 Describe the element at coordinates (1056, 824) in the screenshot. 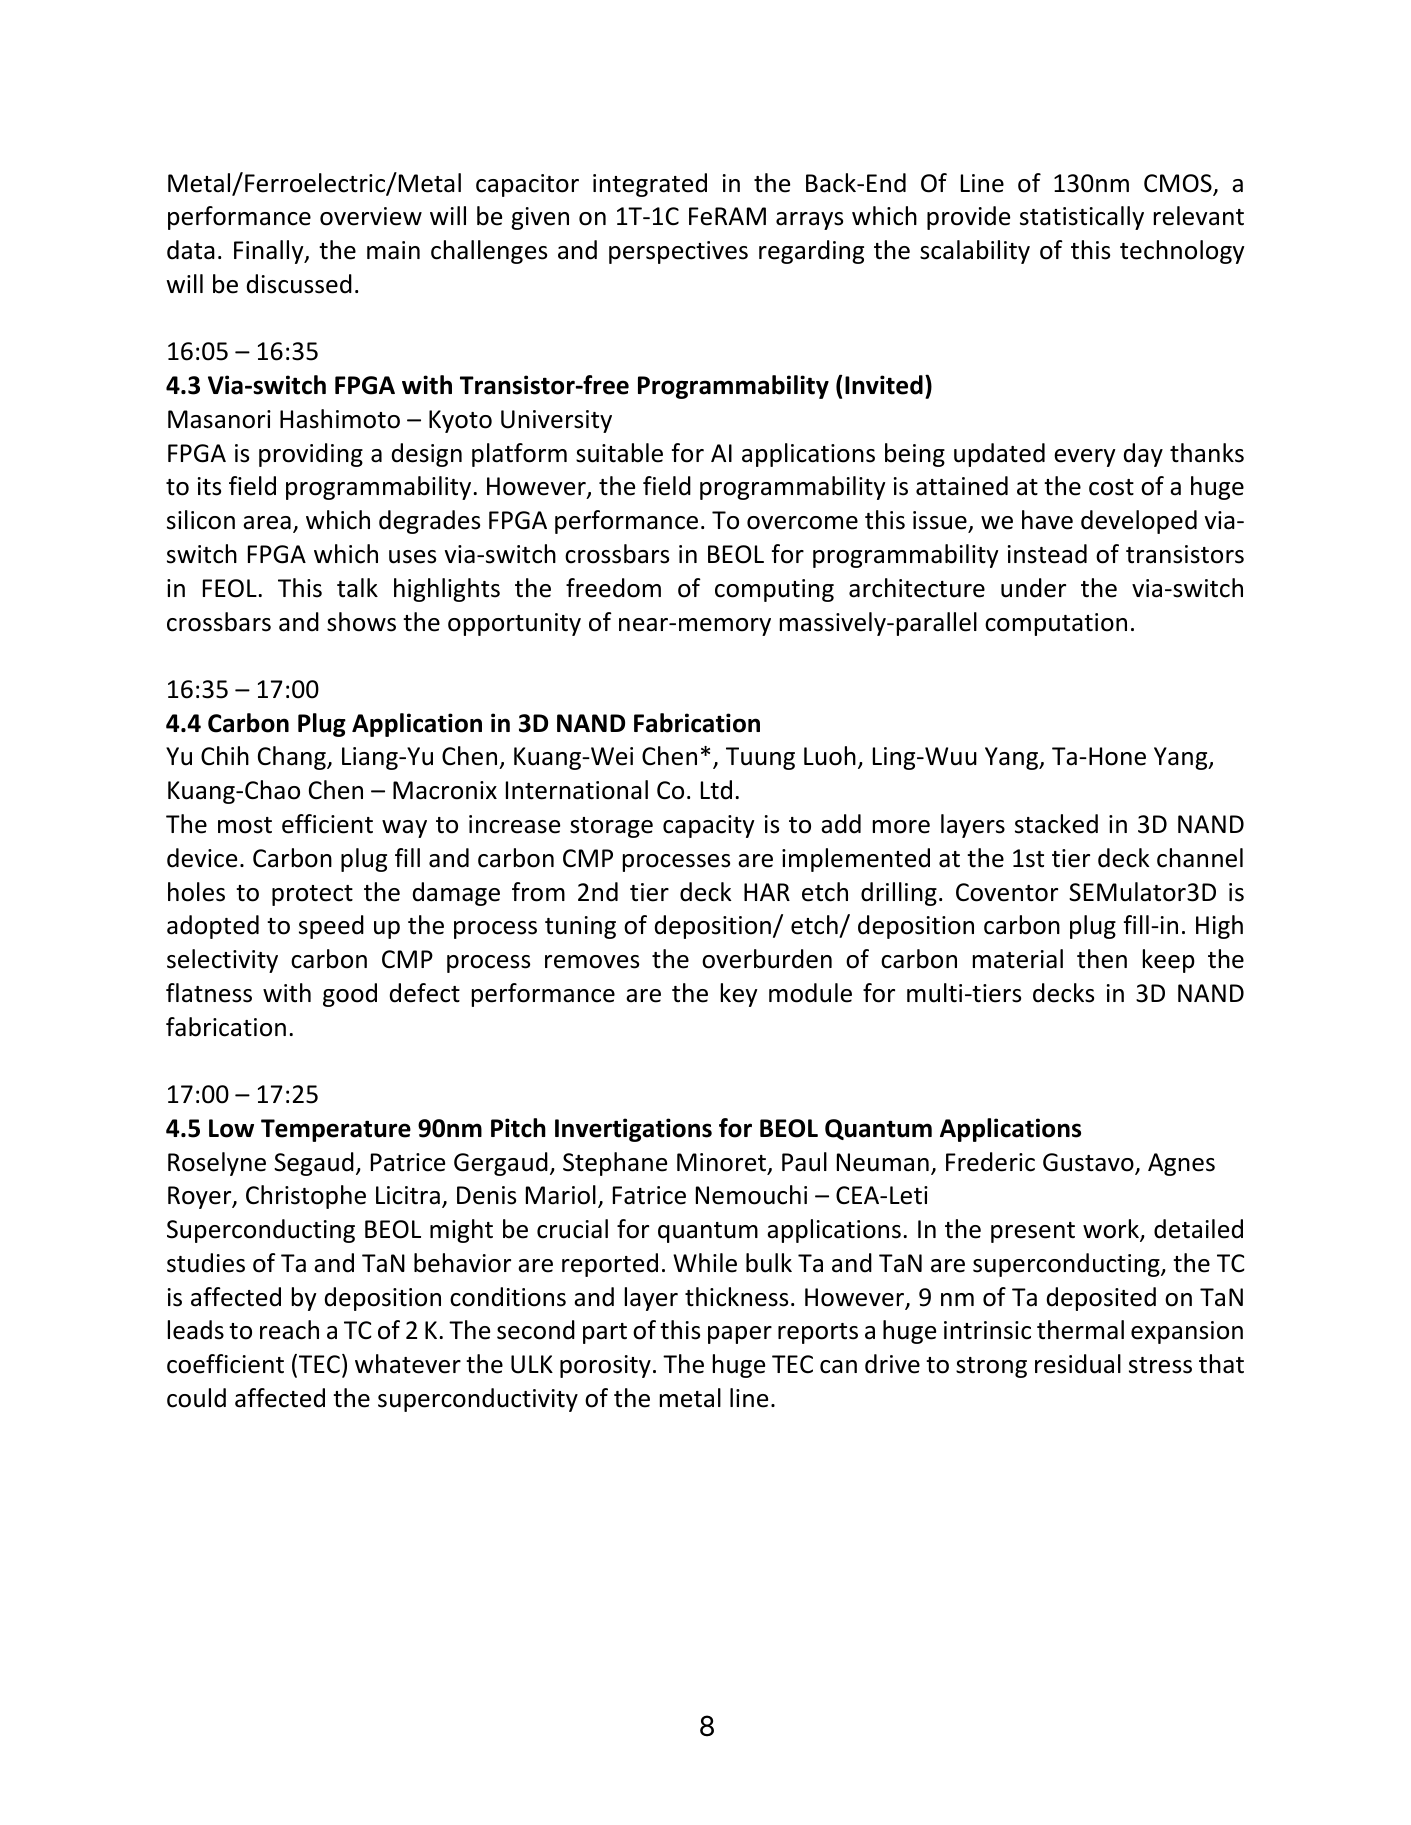

I see `stacked` at that location.
